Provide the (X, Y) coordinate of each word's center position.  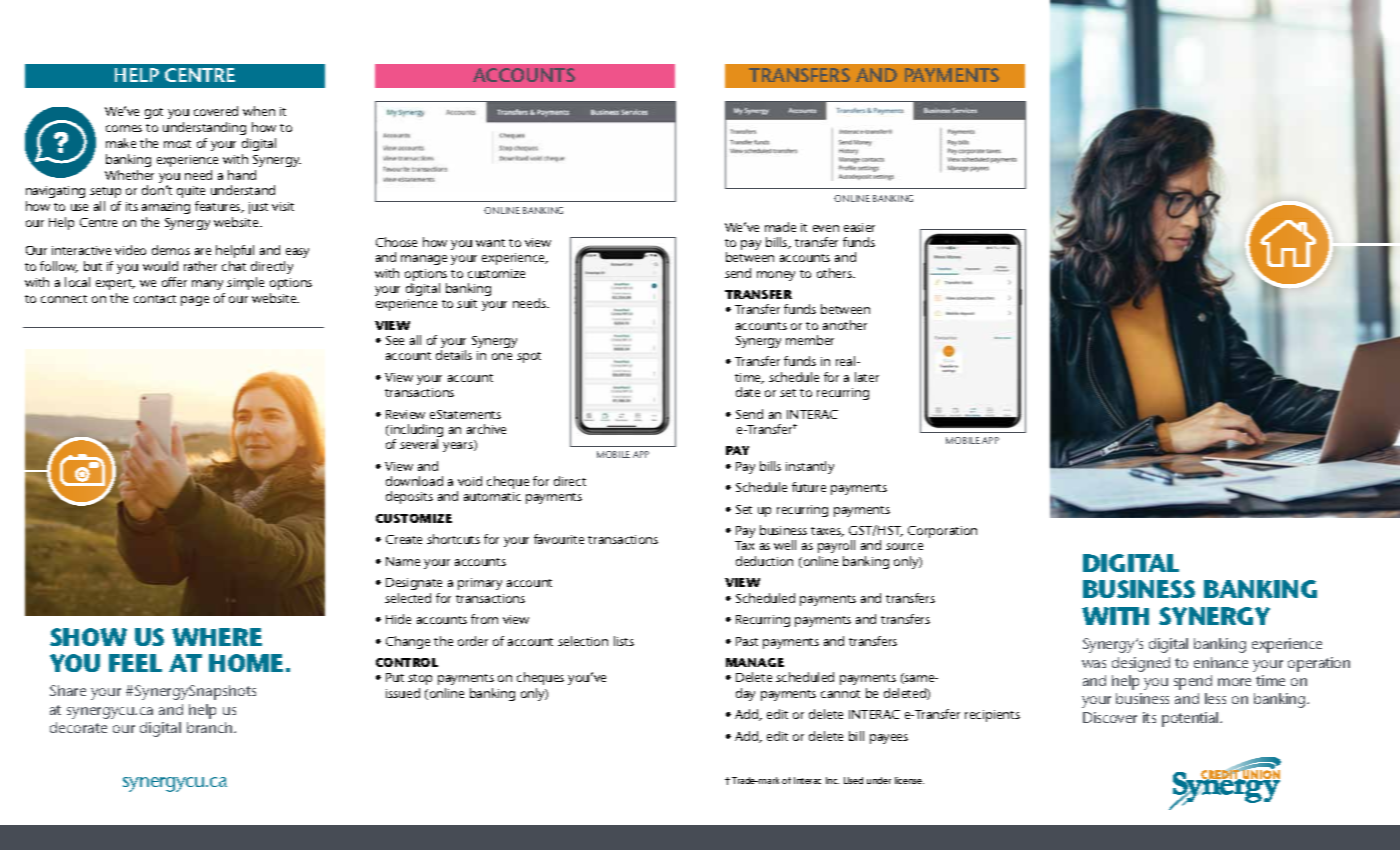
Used (853, 780)
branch (211, 727)
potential (1191, 719)
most (177, 144)
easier (859, 227)
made (780, 227)
